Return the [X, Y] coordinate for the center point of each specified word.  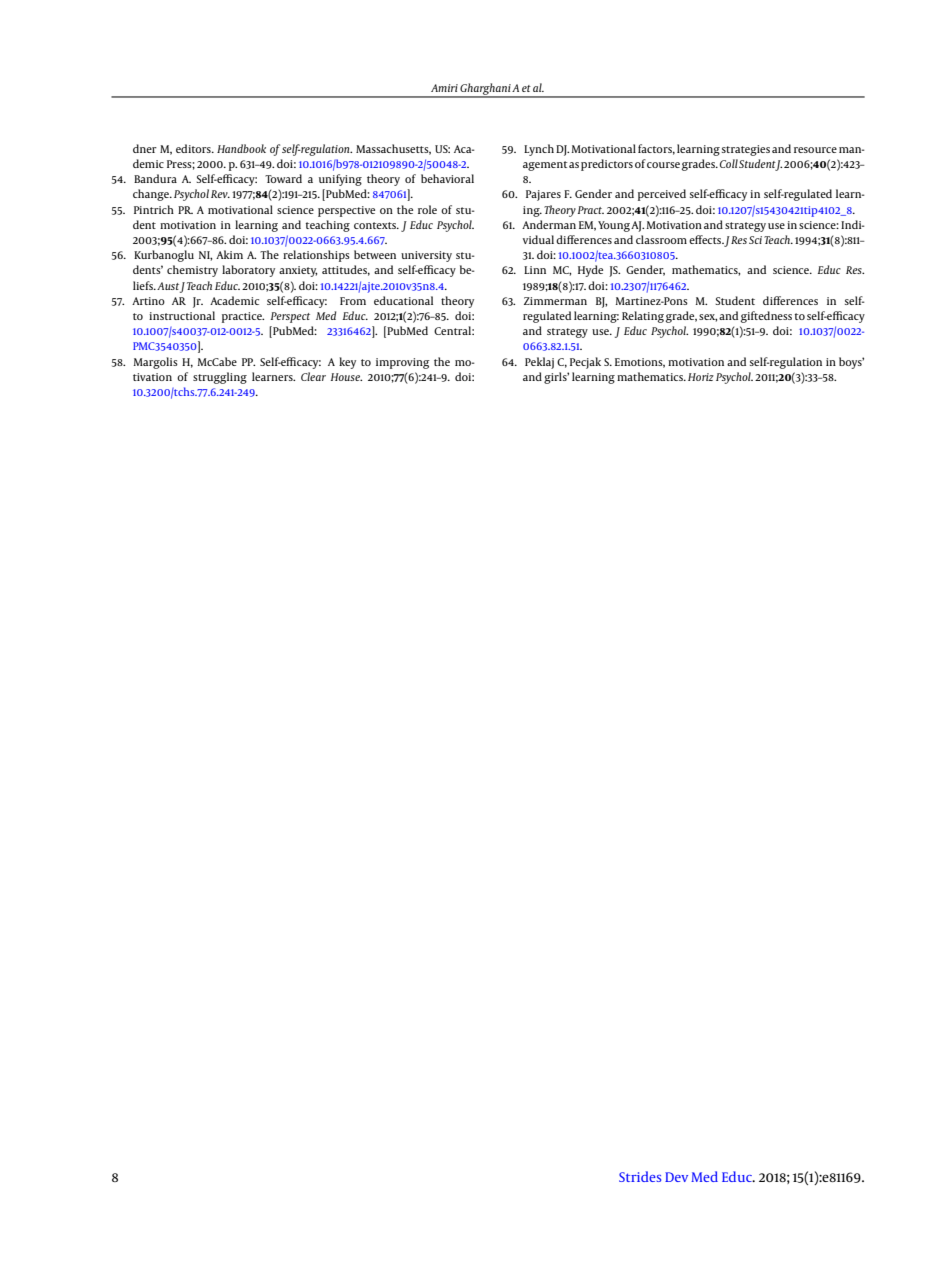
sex [708, 318]
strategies [746, 150]
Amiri [444, 88]
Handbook [241, 148]
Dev [676, 1177]
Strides [640, 1176]
